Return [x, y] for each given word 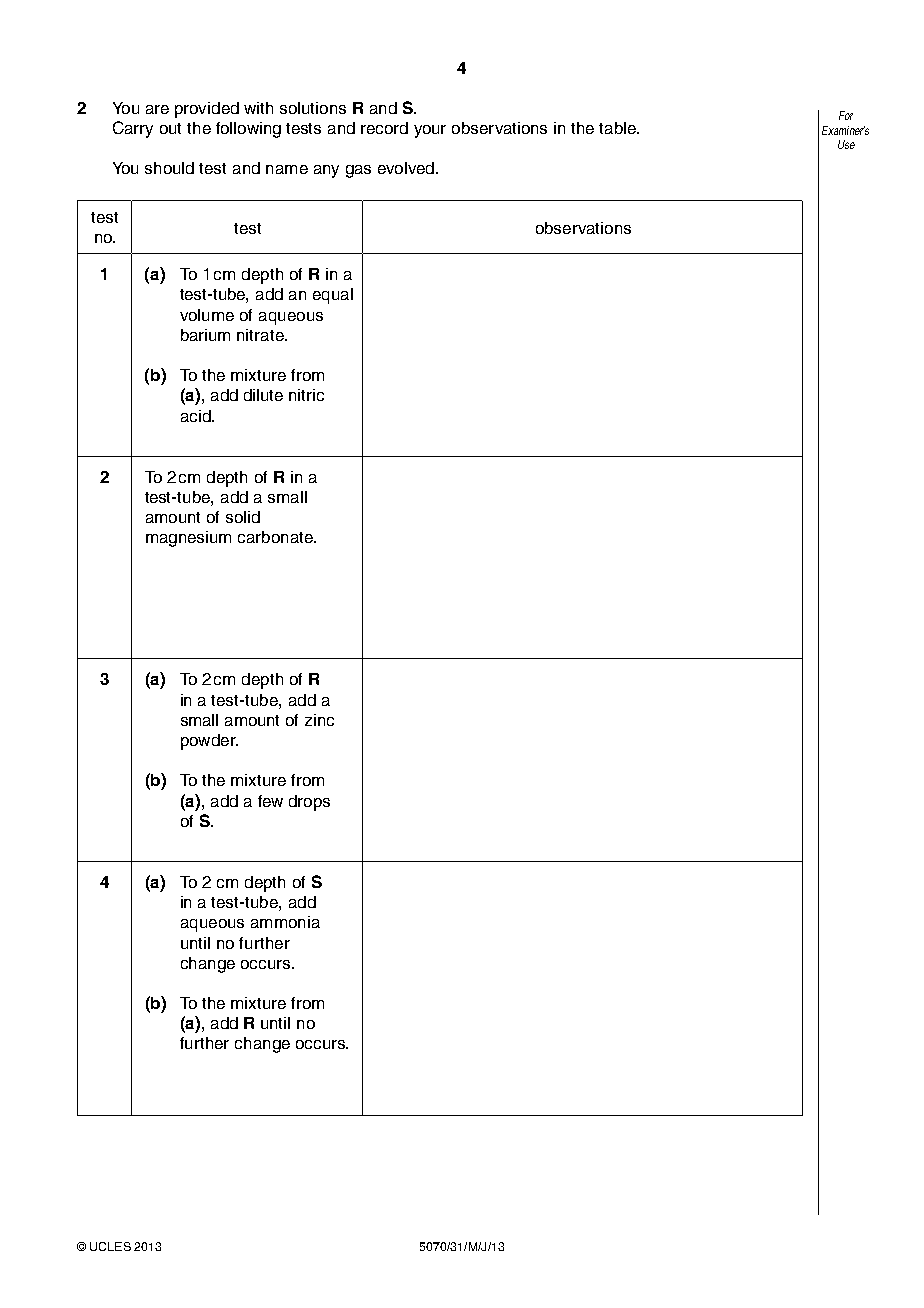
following [248, 130]
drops [309, 803]
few [270, 801]
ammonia [285, 922]
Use [846, 144]
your [430, 131]
